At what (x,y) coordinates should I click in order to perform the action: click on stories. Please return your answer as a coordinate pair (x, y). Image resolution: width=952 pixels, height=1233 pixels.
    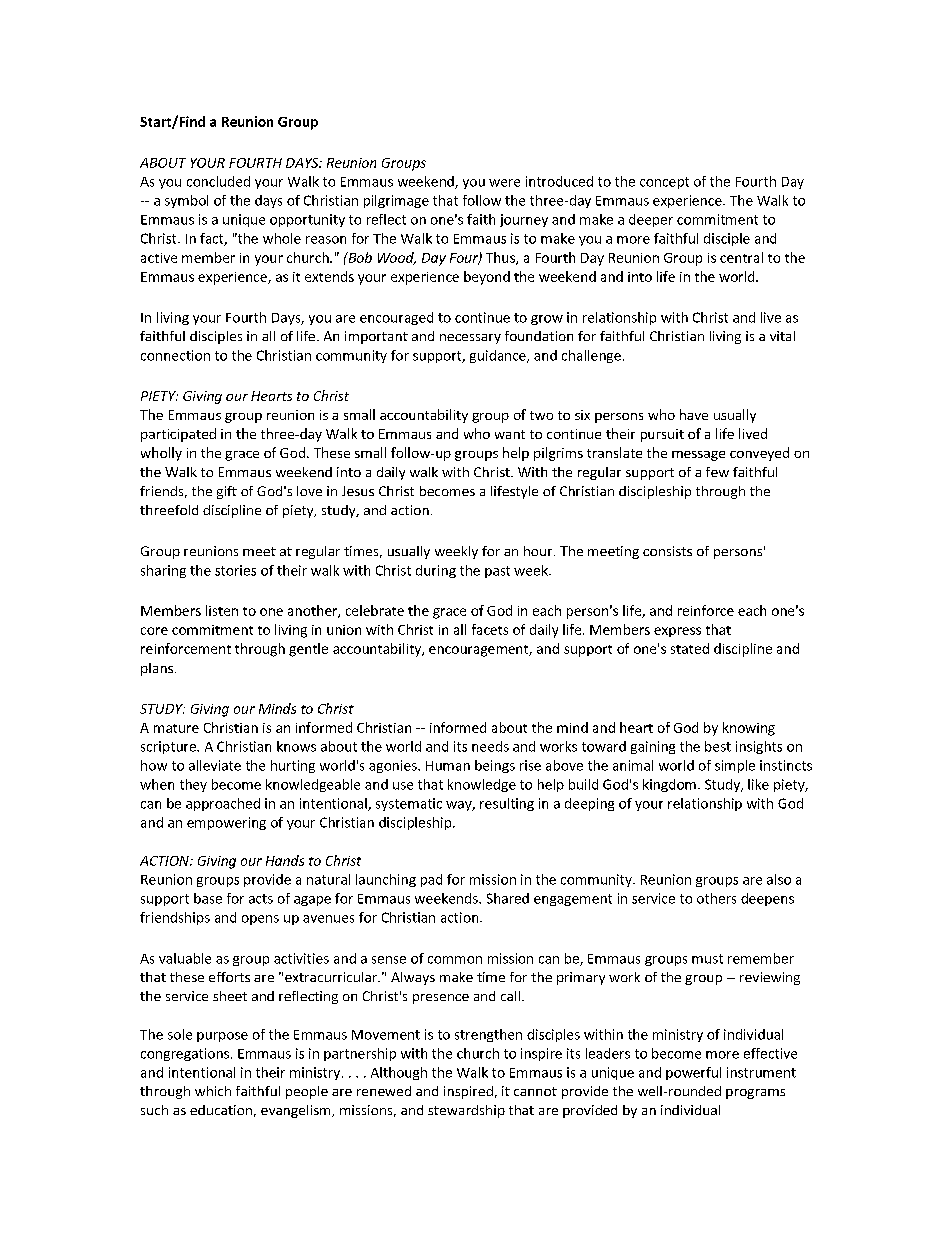
    Looking at the image, I should click on (235, 570).
